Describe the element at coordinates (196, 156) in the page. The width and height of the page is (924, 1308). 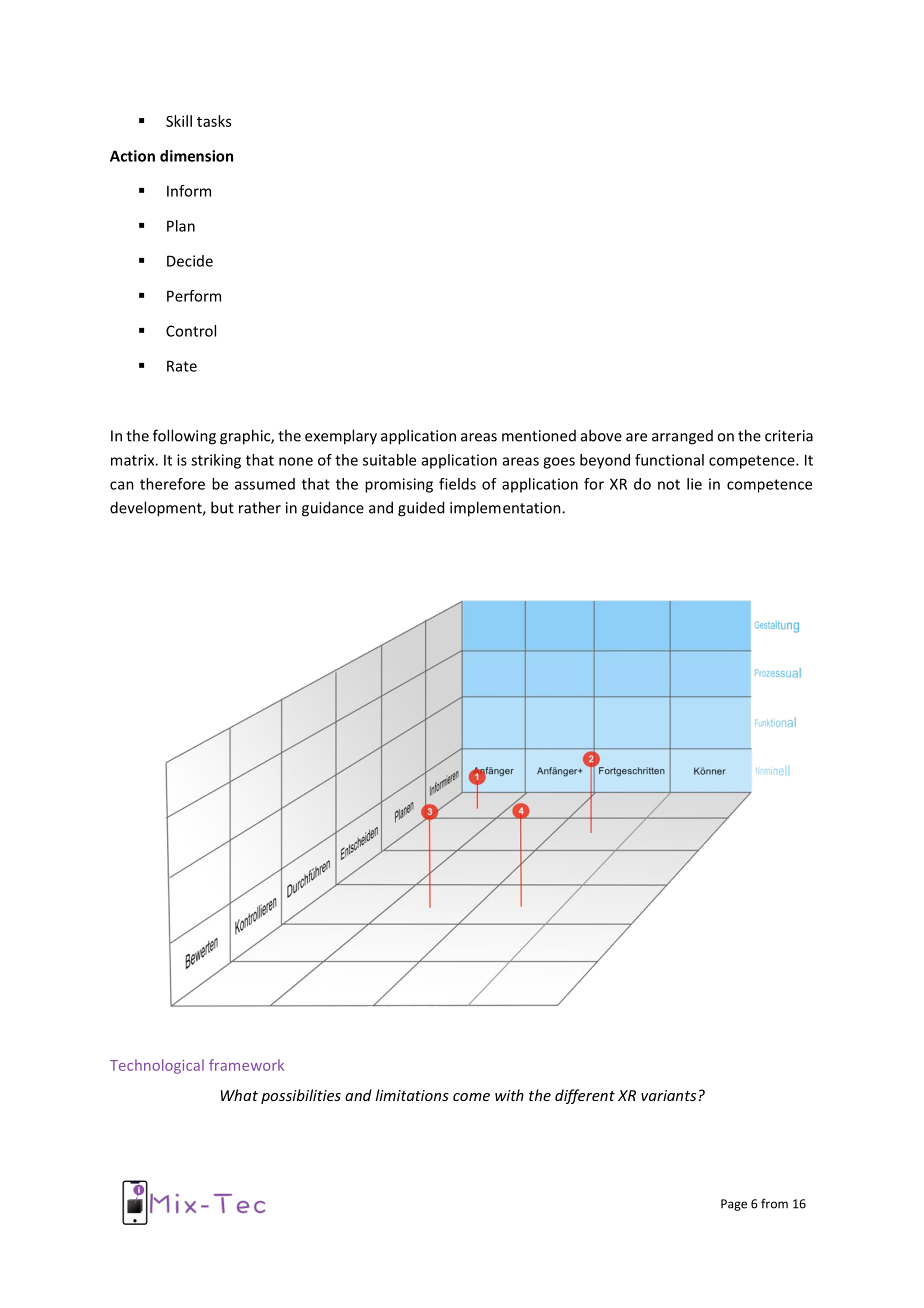
I see `dimension` at that location.
